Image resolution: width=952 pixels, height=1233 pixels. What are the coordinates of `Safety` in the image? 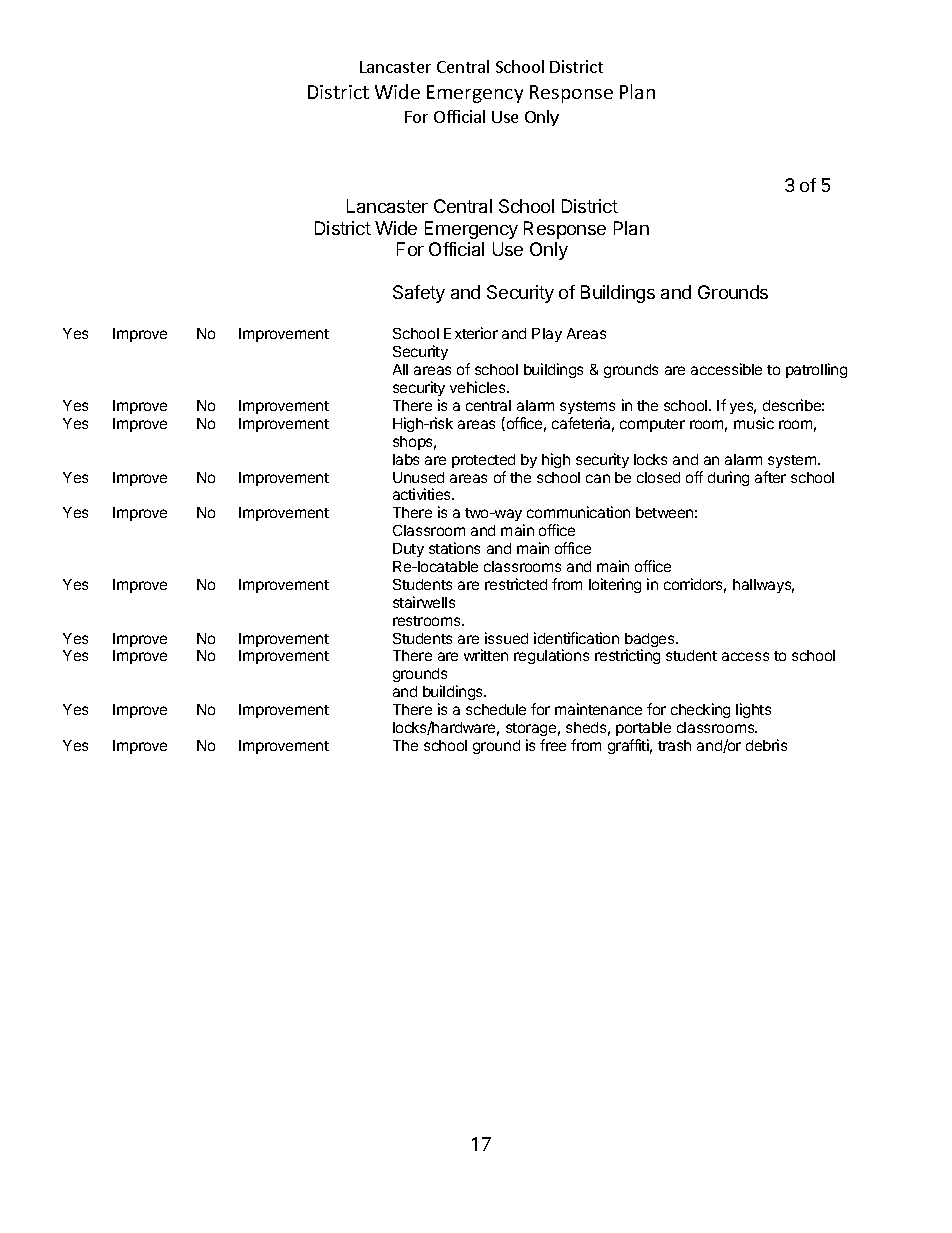 It's located at (419, 294).
